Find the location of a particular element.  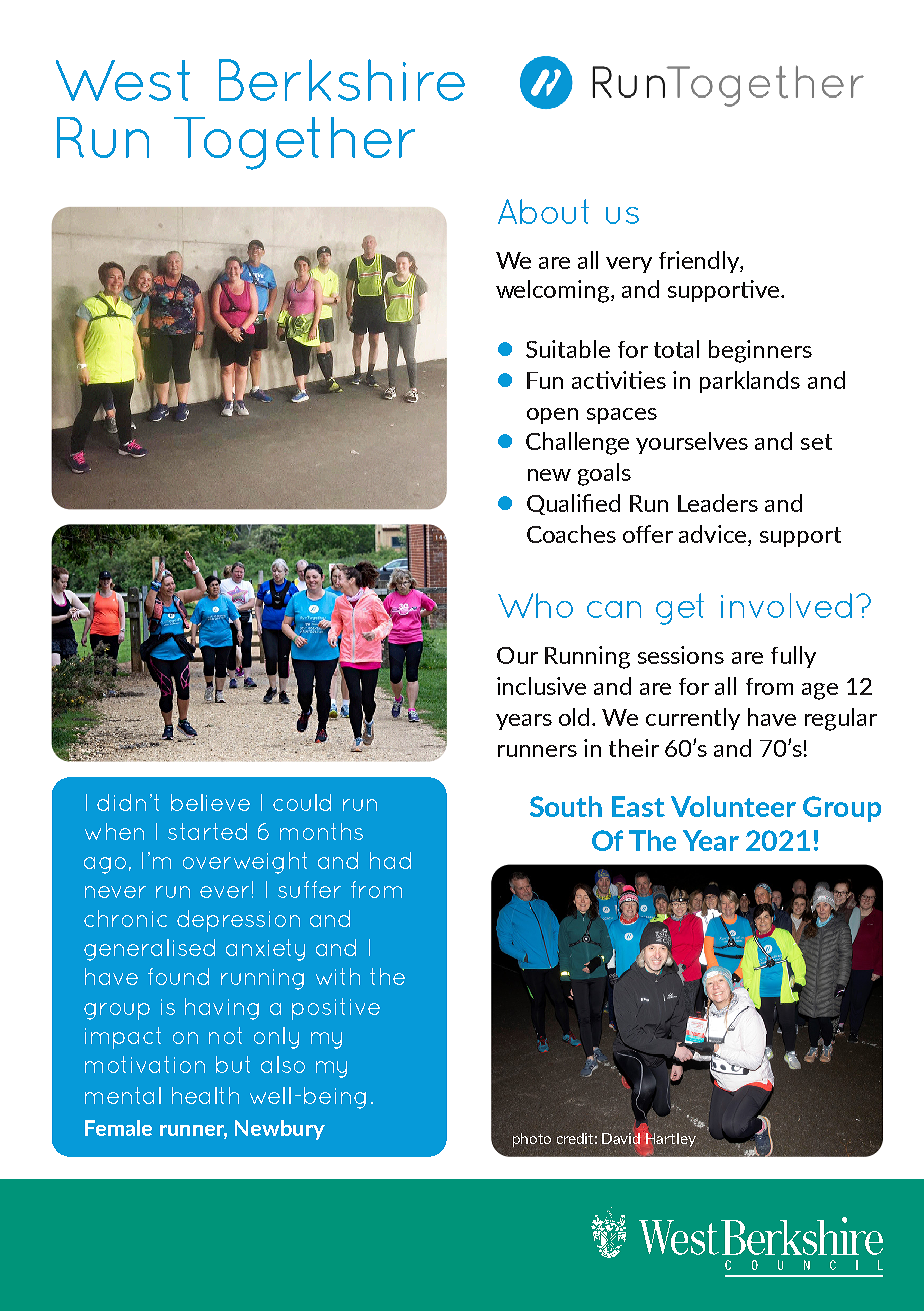

South is located at coordinates (566, 806).
